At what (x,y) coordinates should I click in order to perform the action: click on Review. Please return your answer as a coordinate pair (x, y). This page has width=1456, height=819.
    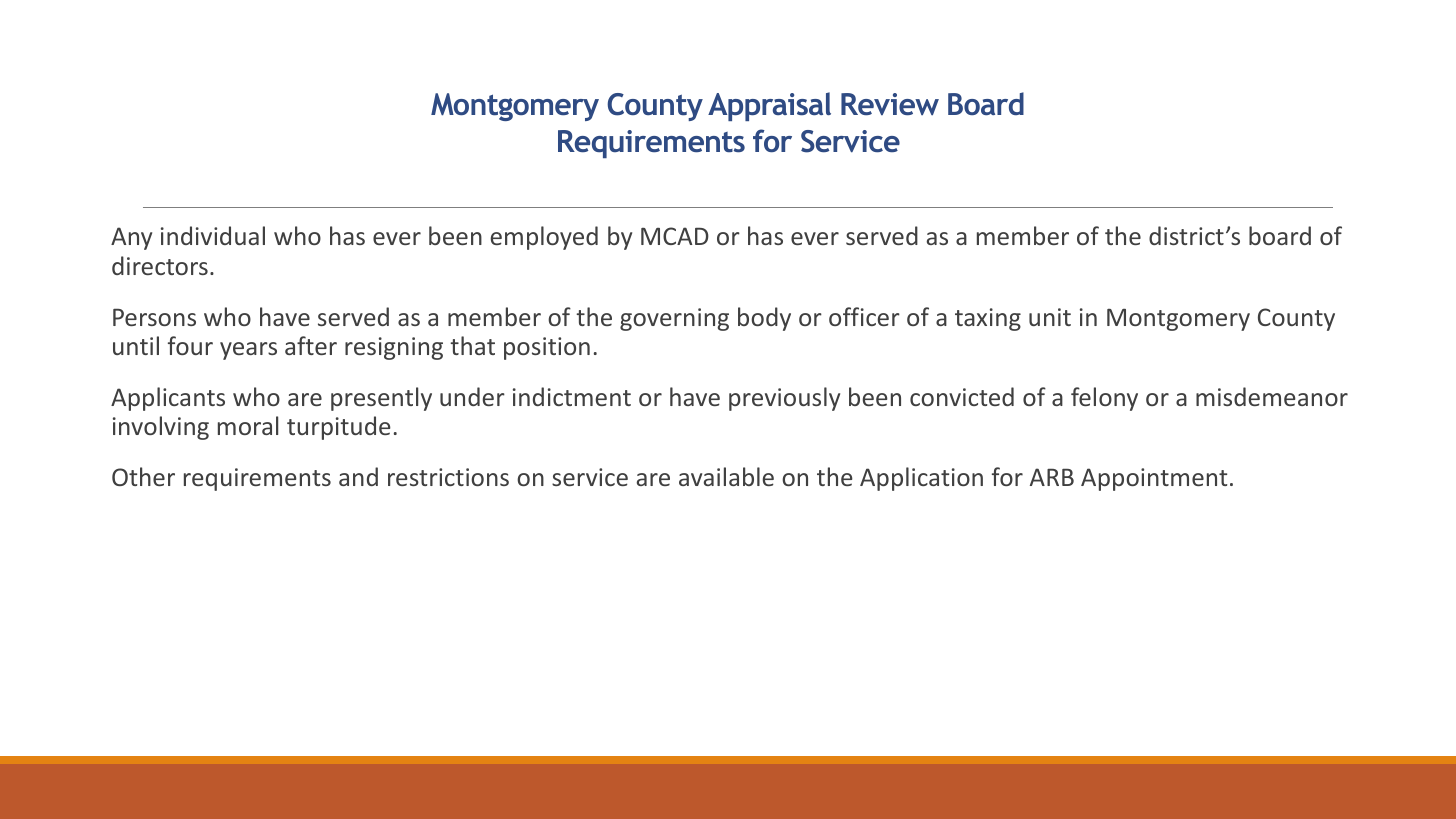
    Looking at the image, I should click on (890, 104).
